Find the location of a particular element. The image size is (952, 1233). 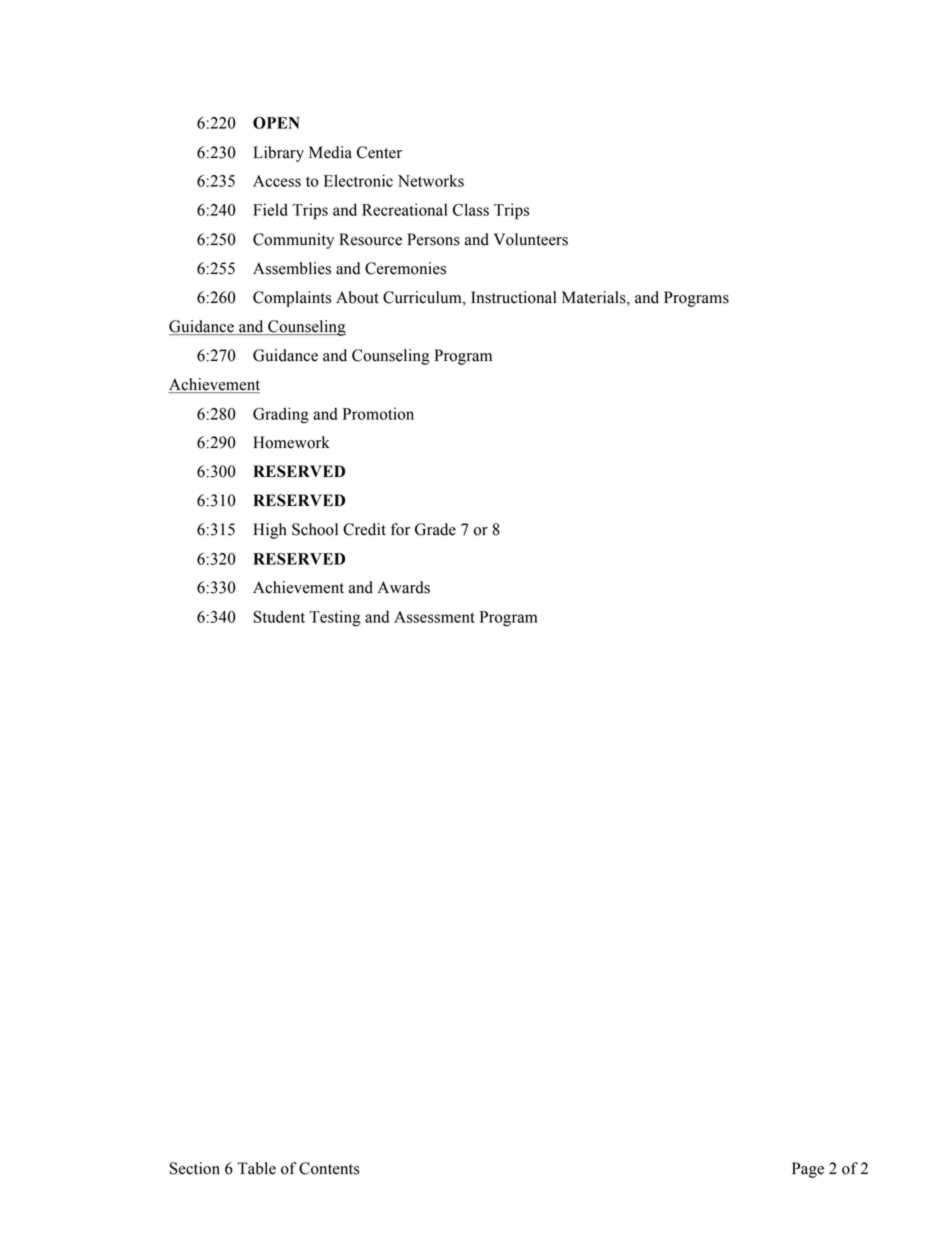

Materials is located at coordinates (595, 297).
